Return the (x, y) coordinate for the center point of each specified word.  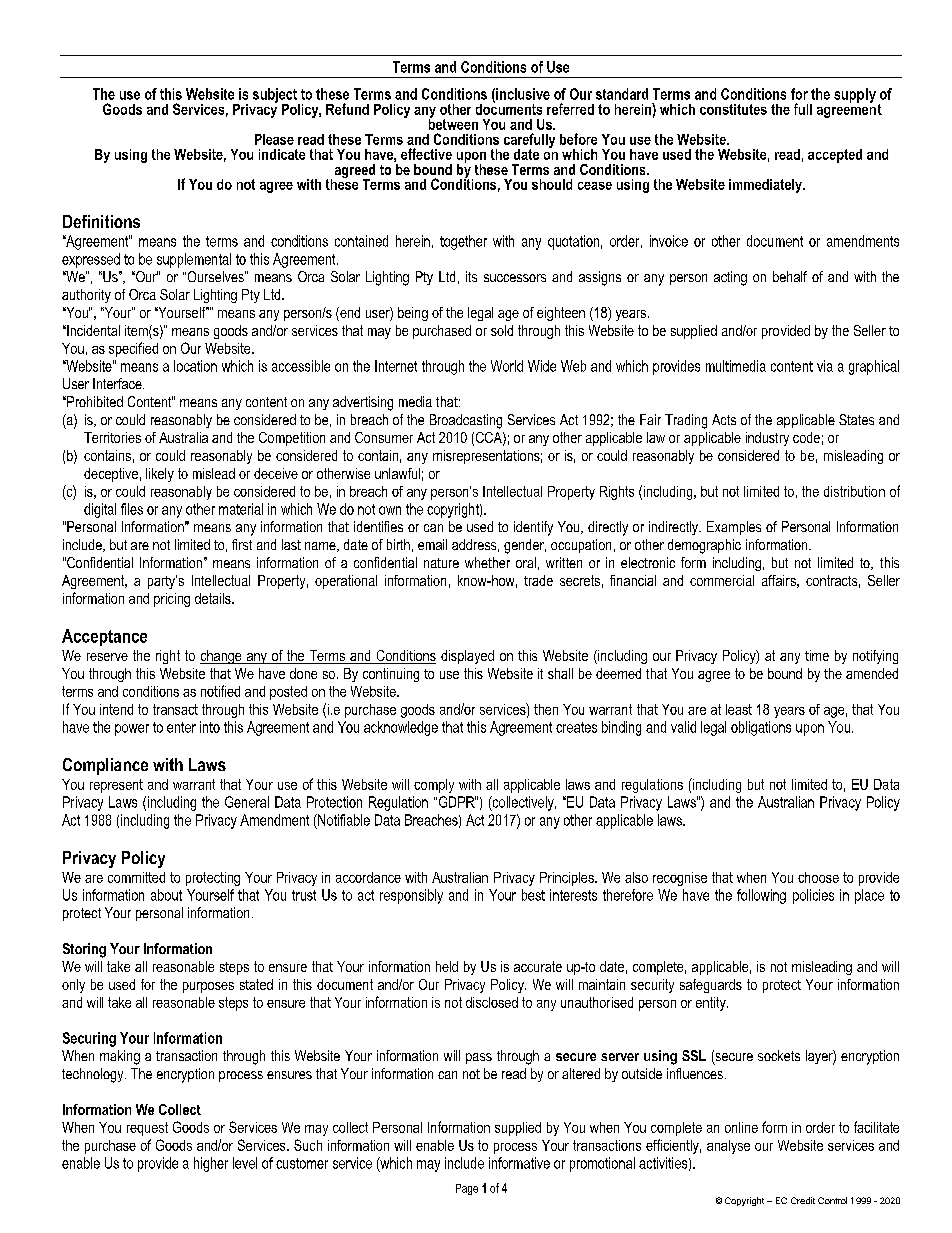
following (761, 896)
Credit (803, 1200)
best (533, 895)
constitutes (733, 109)
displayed (467, 657)
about (166, 895)
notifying (875, 657)
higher (211, 1164)
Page (467, 1189)
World (507, 366)
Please (274, 139)
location (195, 366)
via (825, 366)
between (453, 123)
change (222, 657)
